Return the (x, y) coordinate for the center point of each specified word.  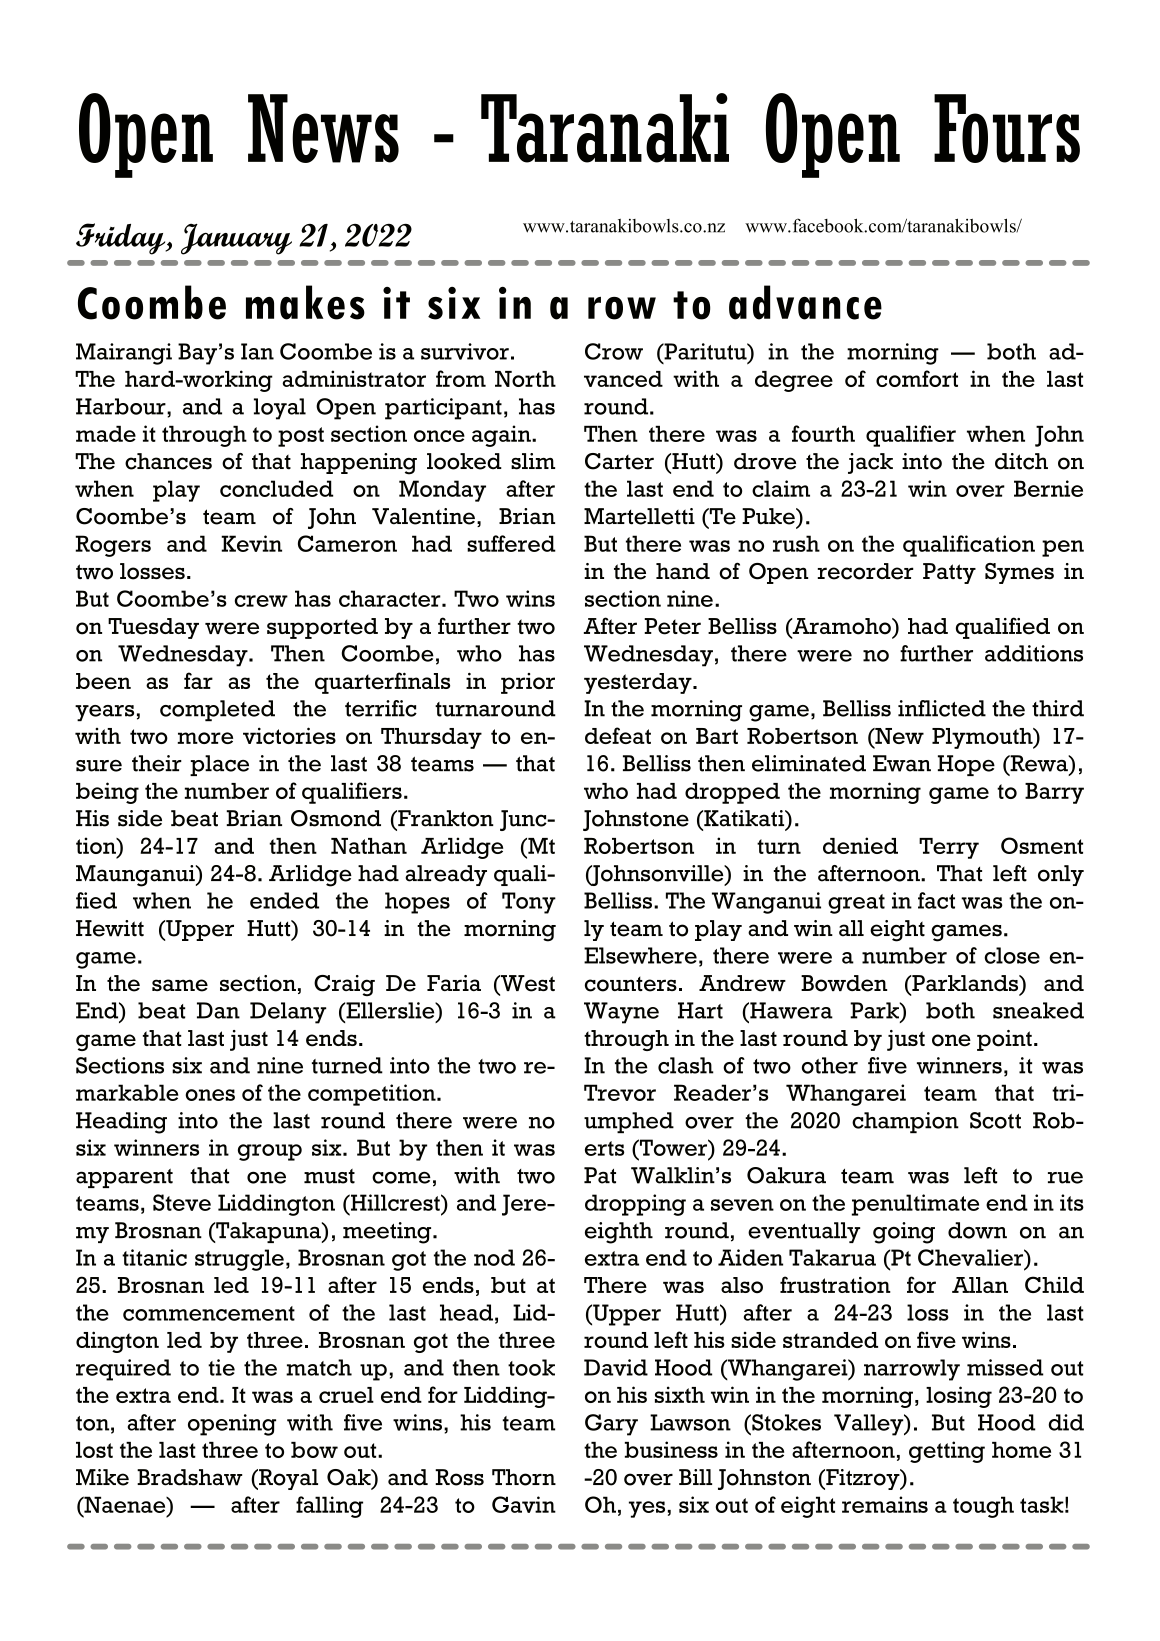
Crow (614, 351)
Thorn (524, 1477)
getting (947, 1452)
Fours (1007, 128)
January (236, 239)
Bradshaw (190, 1477)
